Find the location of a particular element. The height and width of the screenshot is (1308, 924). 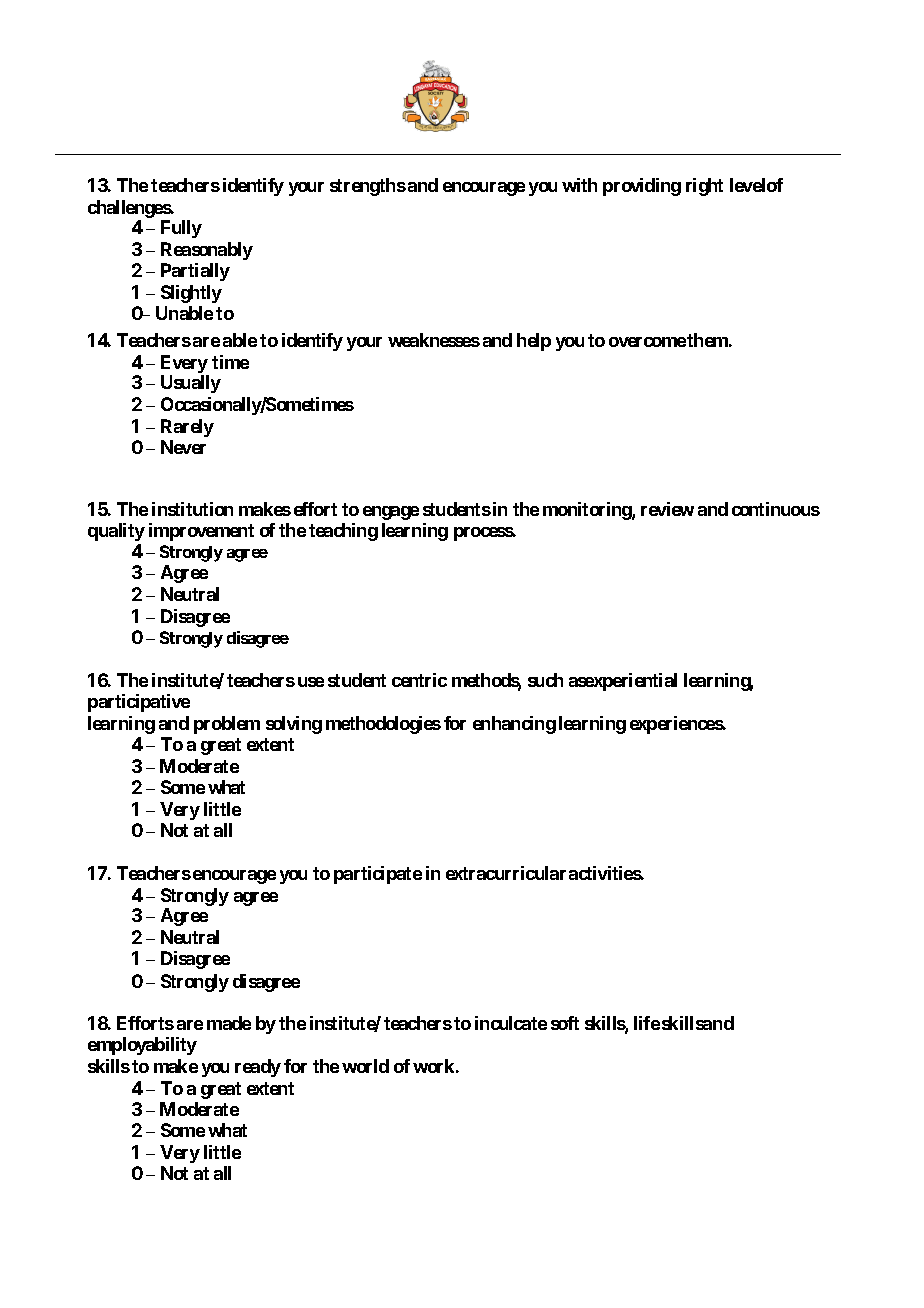

institution is located at coordinates (192, 509).
